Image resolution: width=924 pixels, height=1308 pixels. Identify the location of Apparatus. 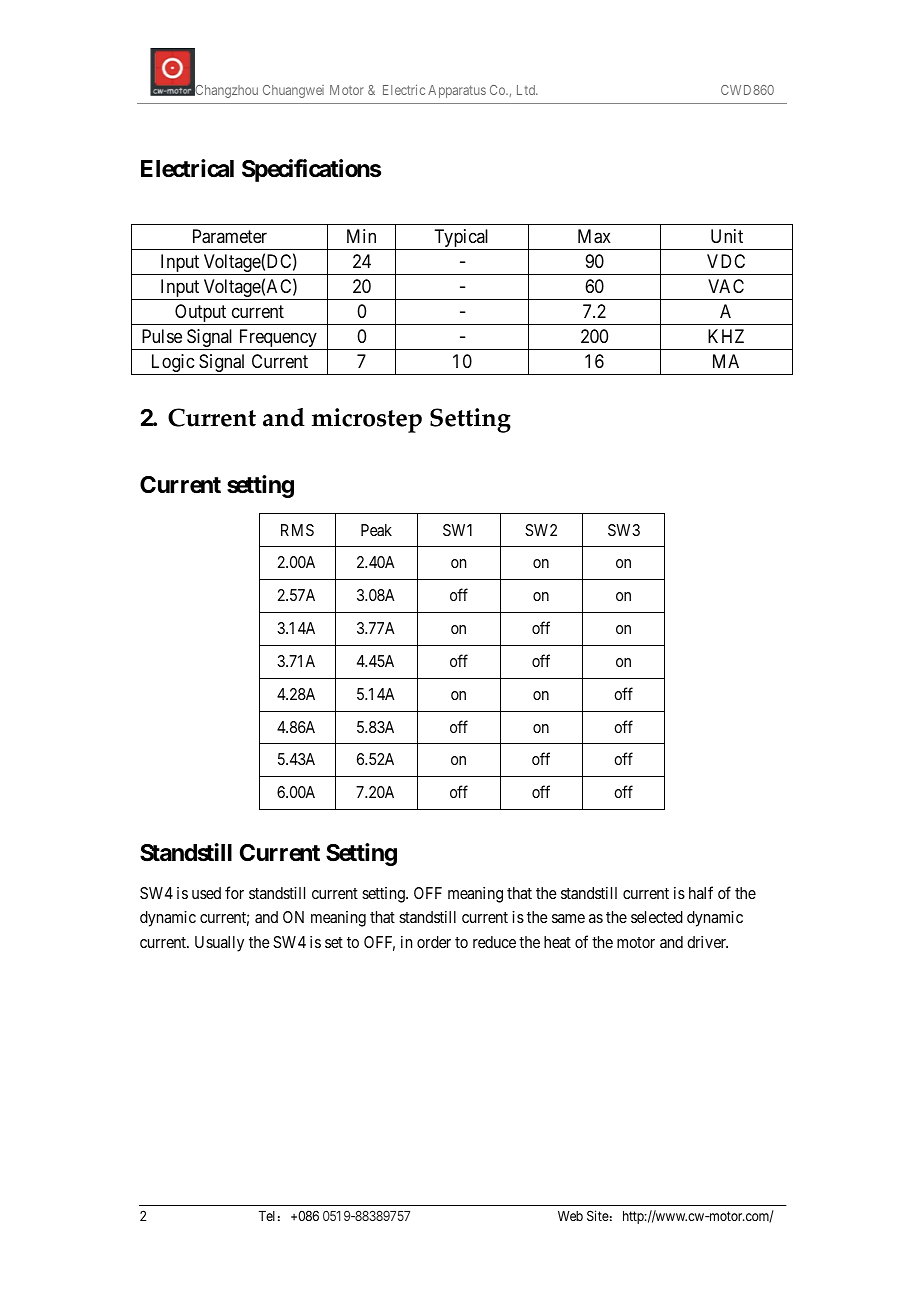
(457, 91).
